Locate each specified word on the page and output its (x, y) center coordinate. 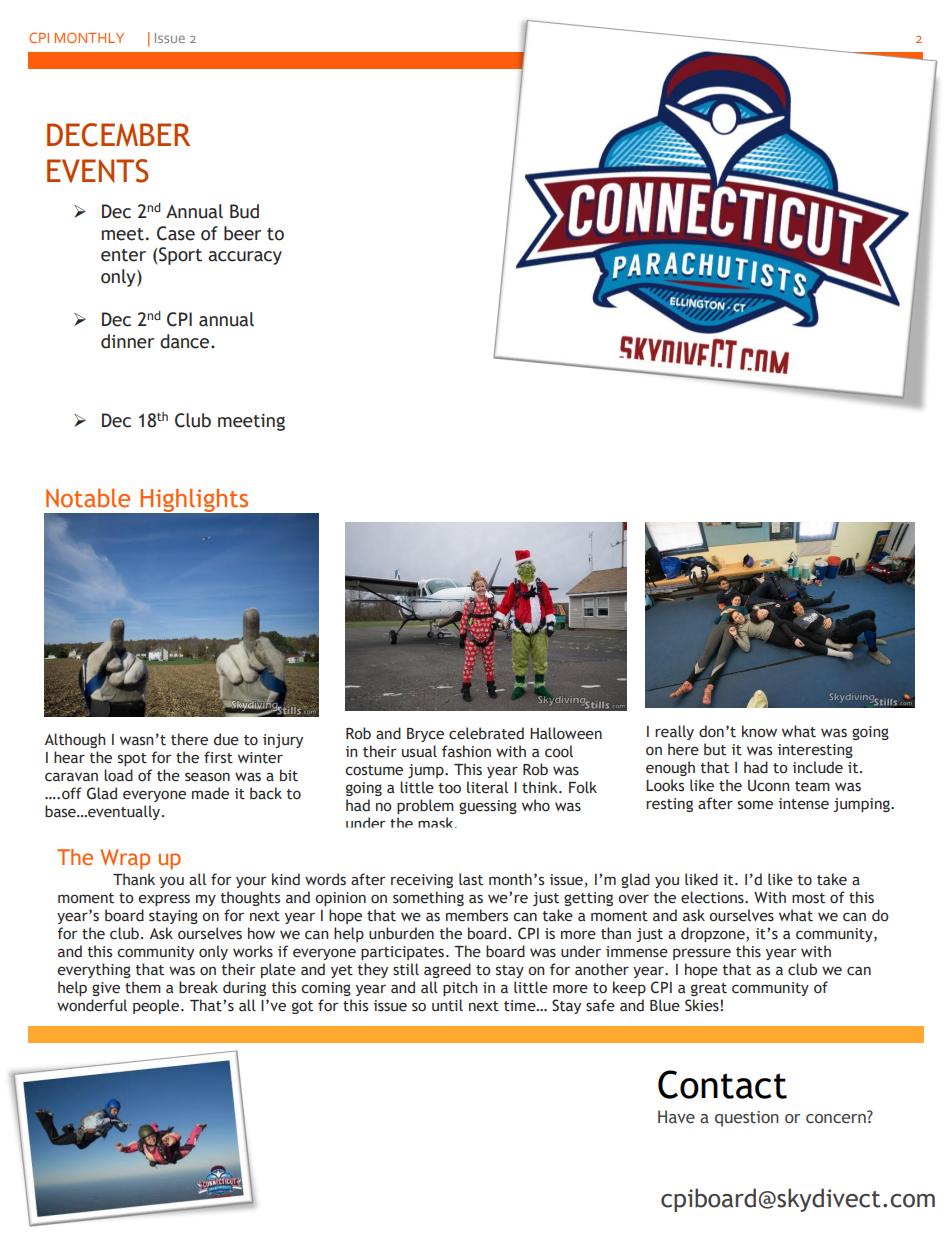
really (674, 732)
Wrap (125, 859)
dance (186, 341)
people (157, 1006)
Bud (244, 211)
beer (242, 233)
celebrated (486, 733)
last (471, 879)
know (759, 731)
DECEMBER (118, 135)
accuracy (245, 258)
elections (713, 897)
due (226, 739)
